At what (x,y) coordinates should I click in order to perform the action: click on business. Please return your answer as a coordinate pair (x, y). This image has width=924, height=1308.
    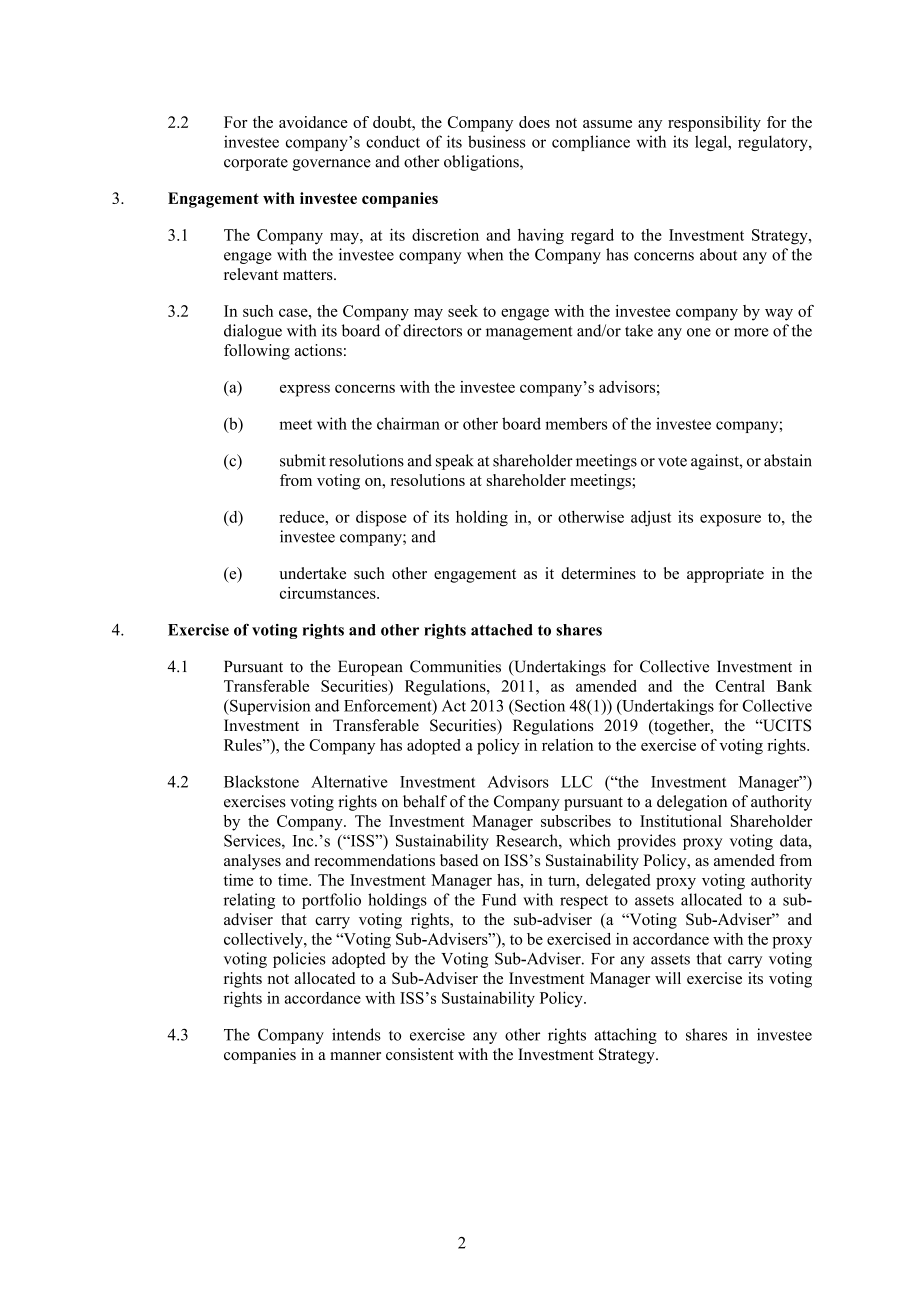
    Looking at the image, I should click on (497, 141).
